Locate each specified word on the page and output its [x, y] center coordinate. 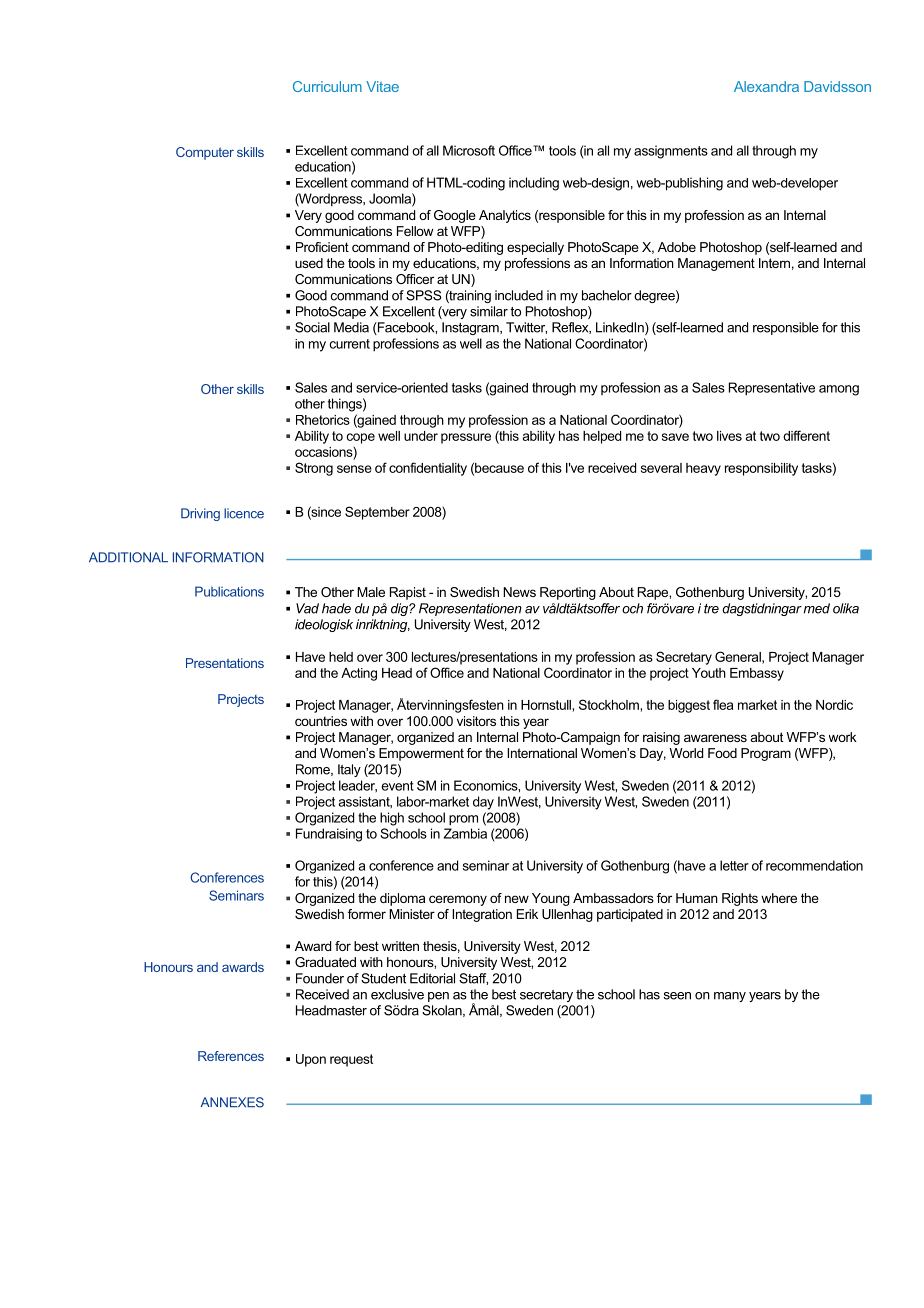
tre [711, 609]
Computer [205, 153]
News [519, 592]
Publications [229, 591]
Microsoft [469, 150]
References [231, 1056]
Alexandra [766, 86]
